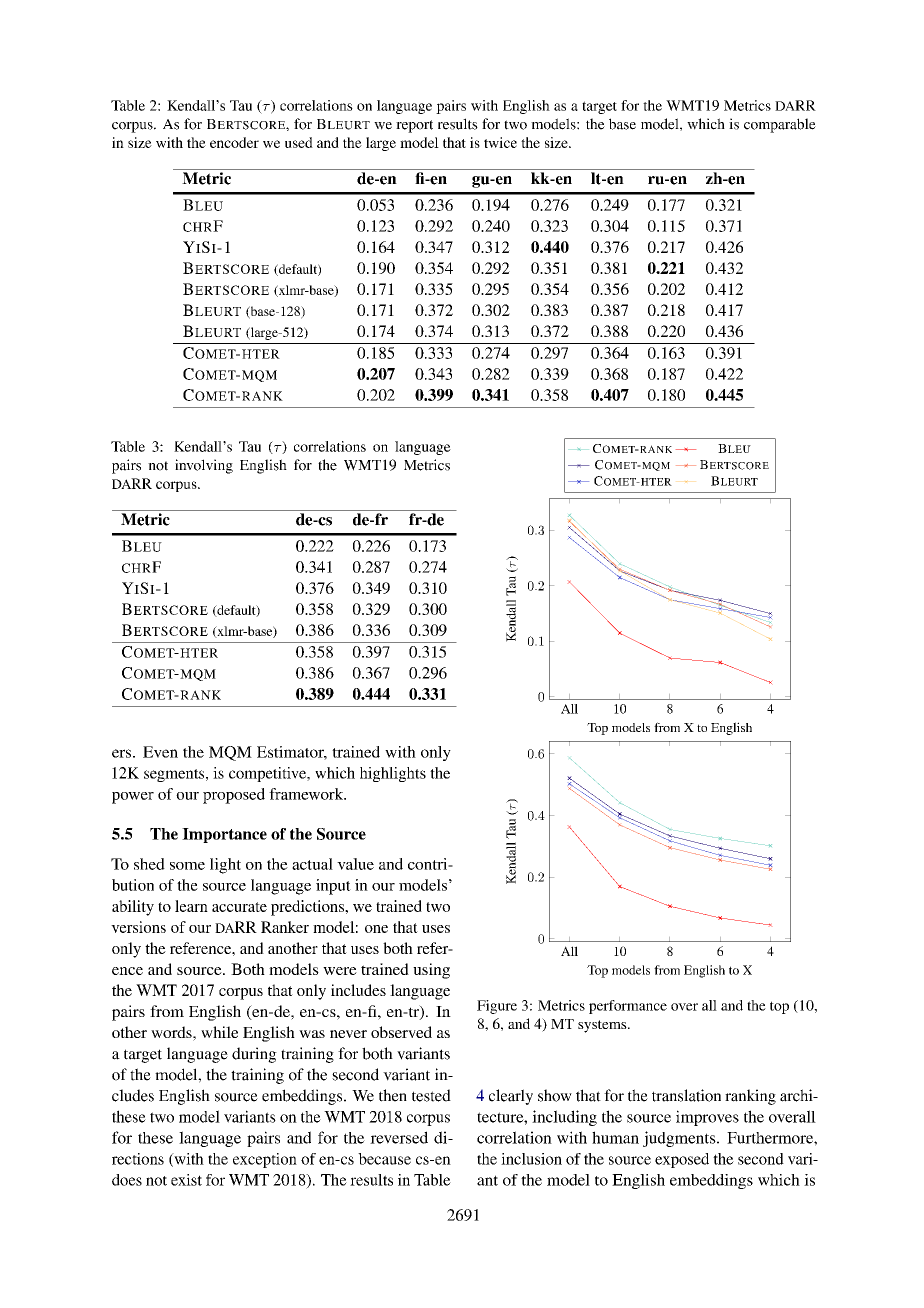  What do you see at coordinates (307, 794) in the screenshot?
I see `framework` at bounding box center [307, 794].
